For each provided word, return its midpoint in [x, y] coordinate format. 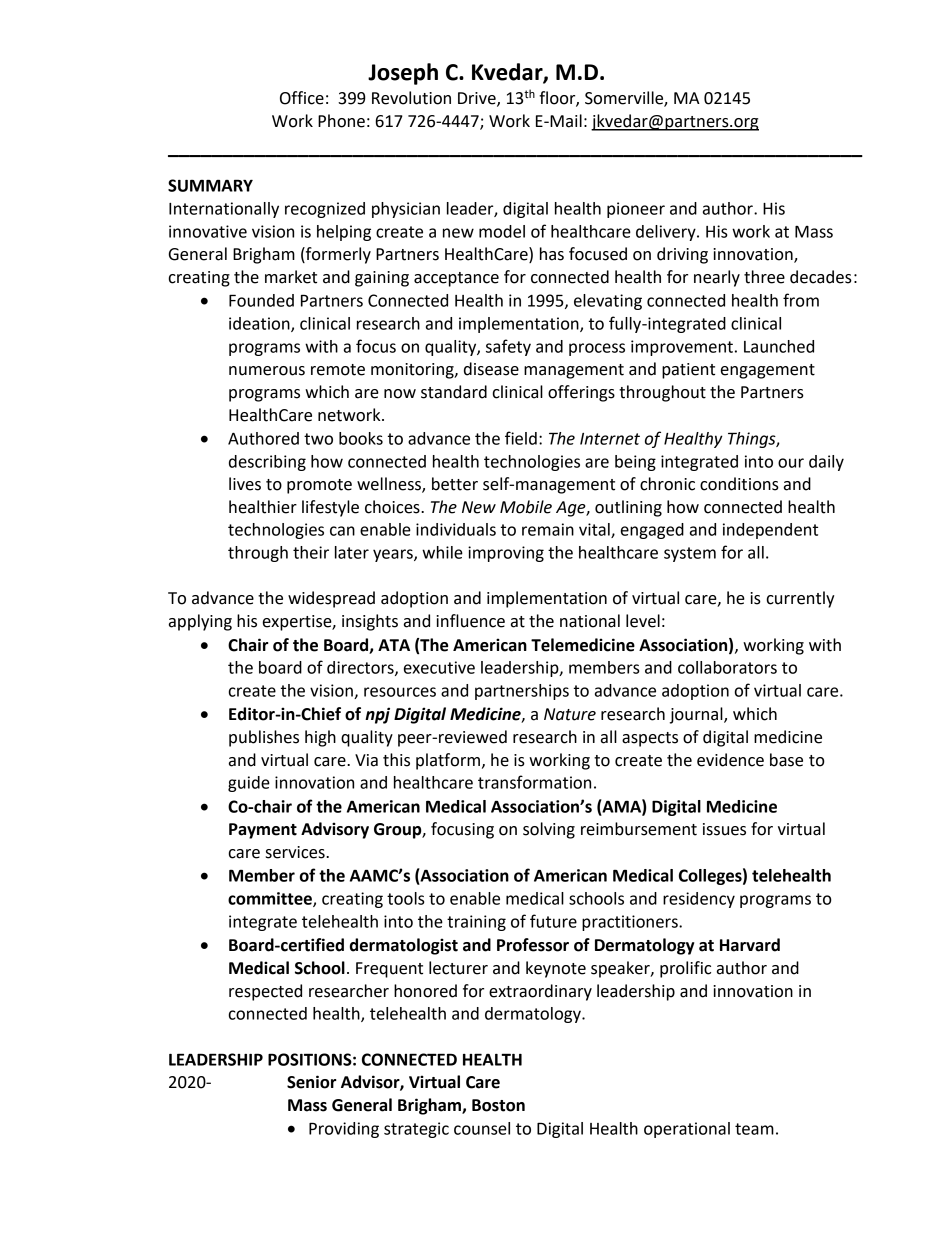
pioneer [636, 210]
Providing [344, 1130]
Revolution [411, 98]
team [754, 1129]
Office [302, 98]
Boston [498, 1105]
